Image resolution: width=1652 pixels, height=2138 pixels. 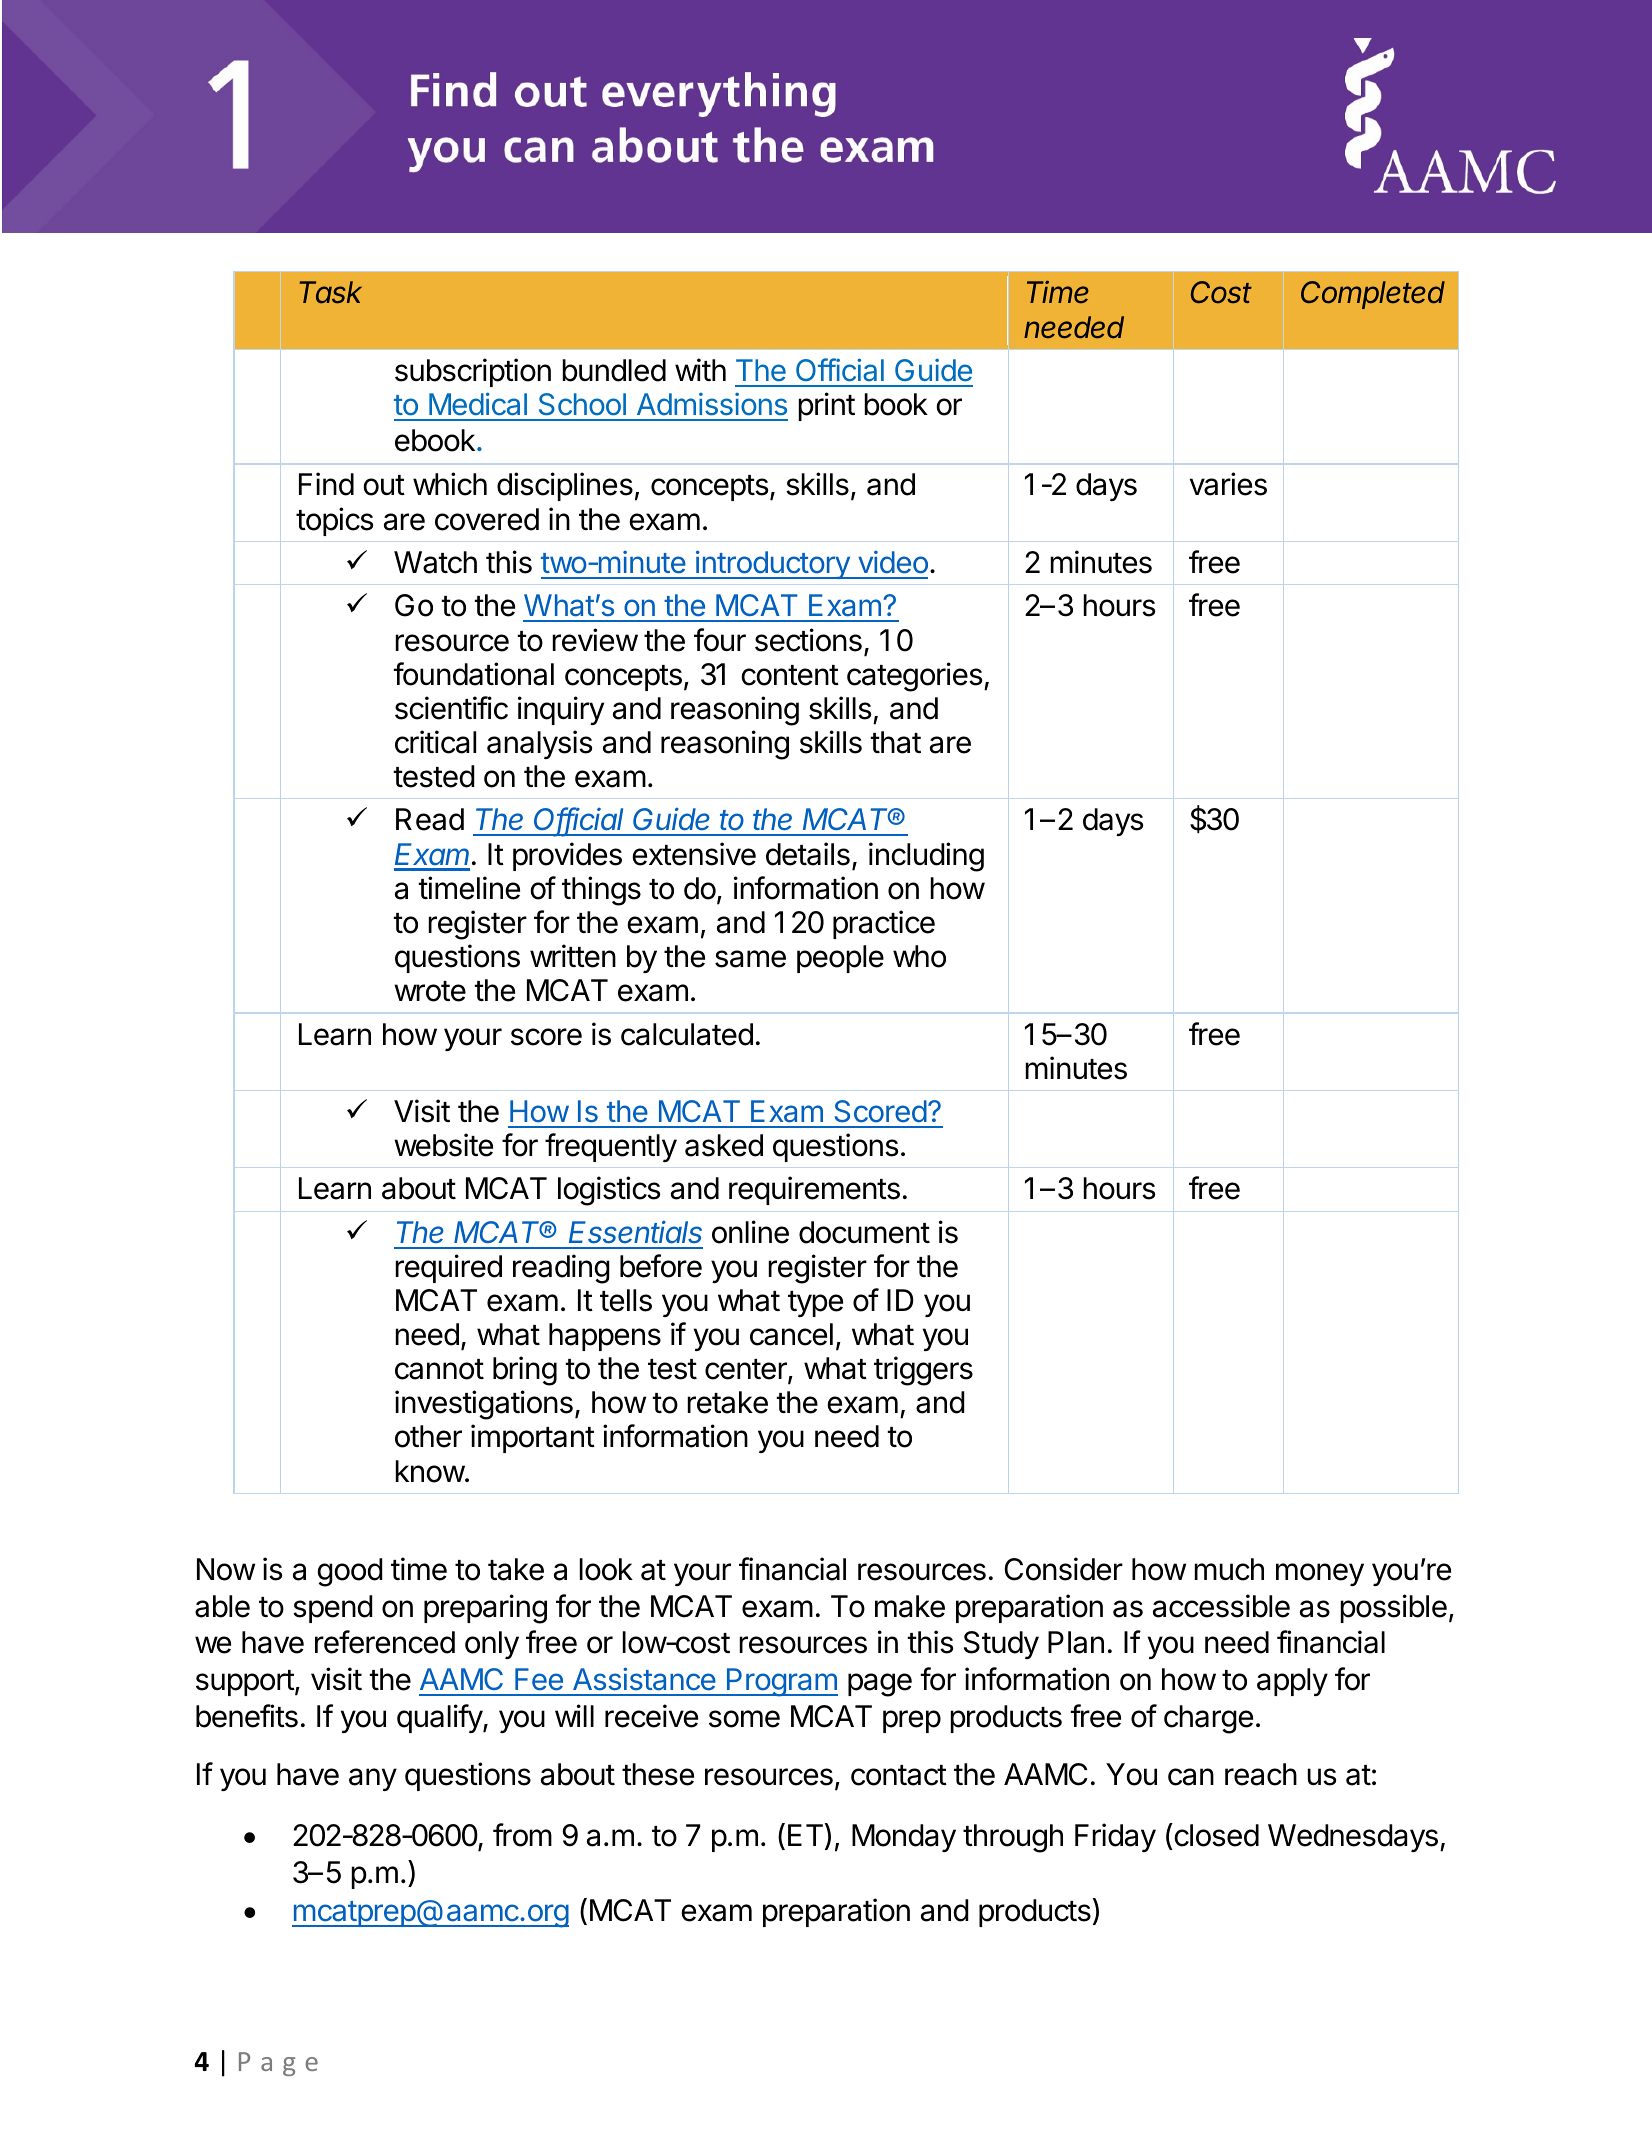 What do you see at coordinates (815, 1304) in the screenshot?
I see `type` at bounding box center [815, 1304].
